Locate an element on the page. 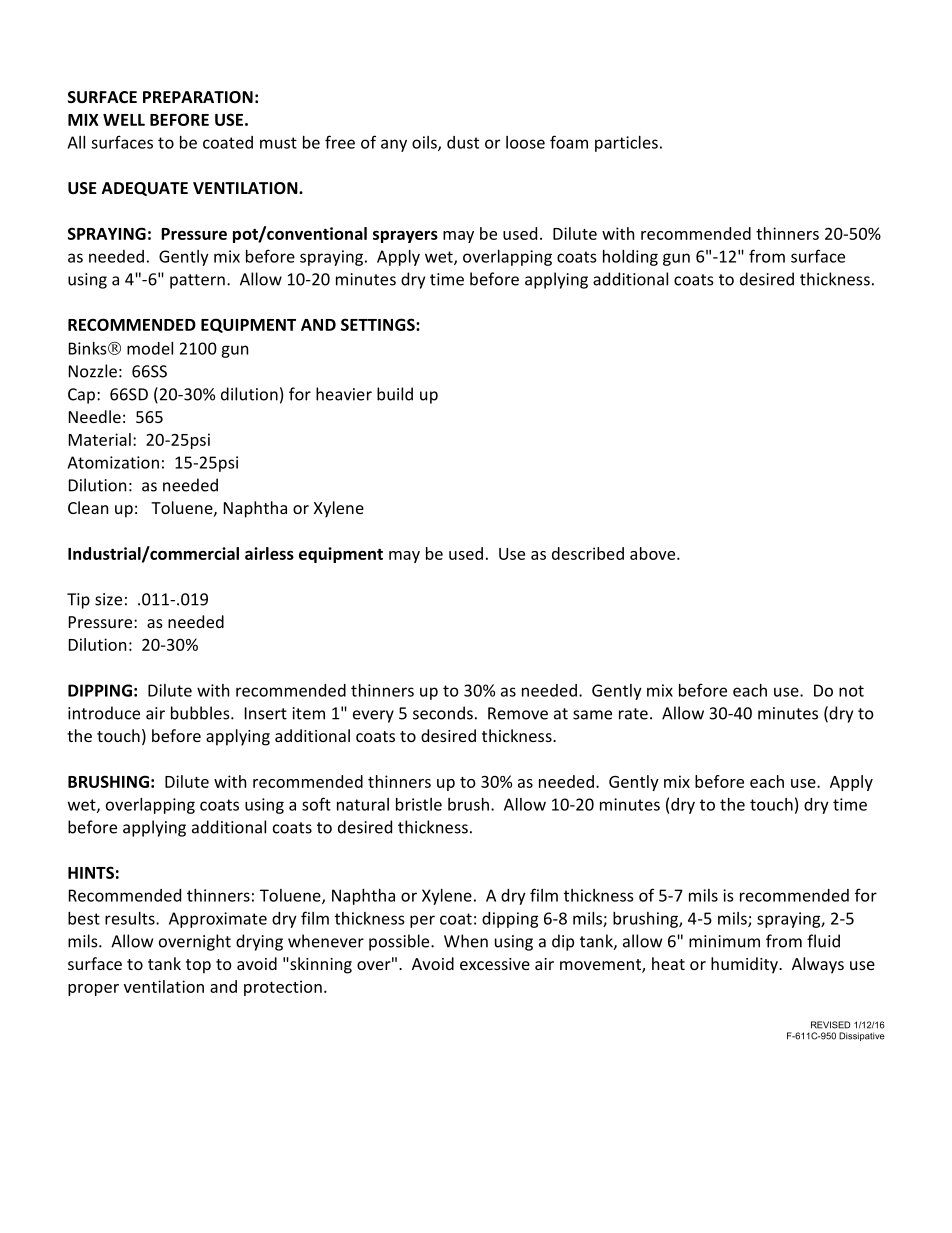  top is located at coordinates (198, 966).
